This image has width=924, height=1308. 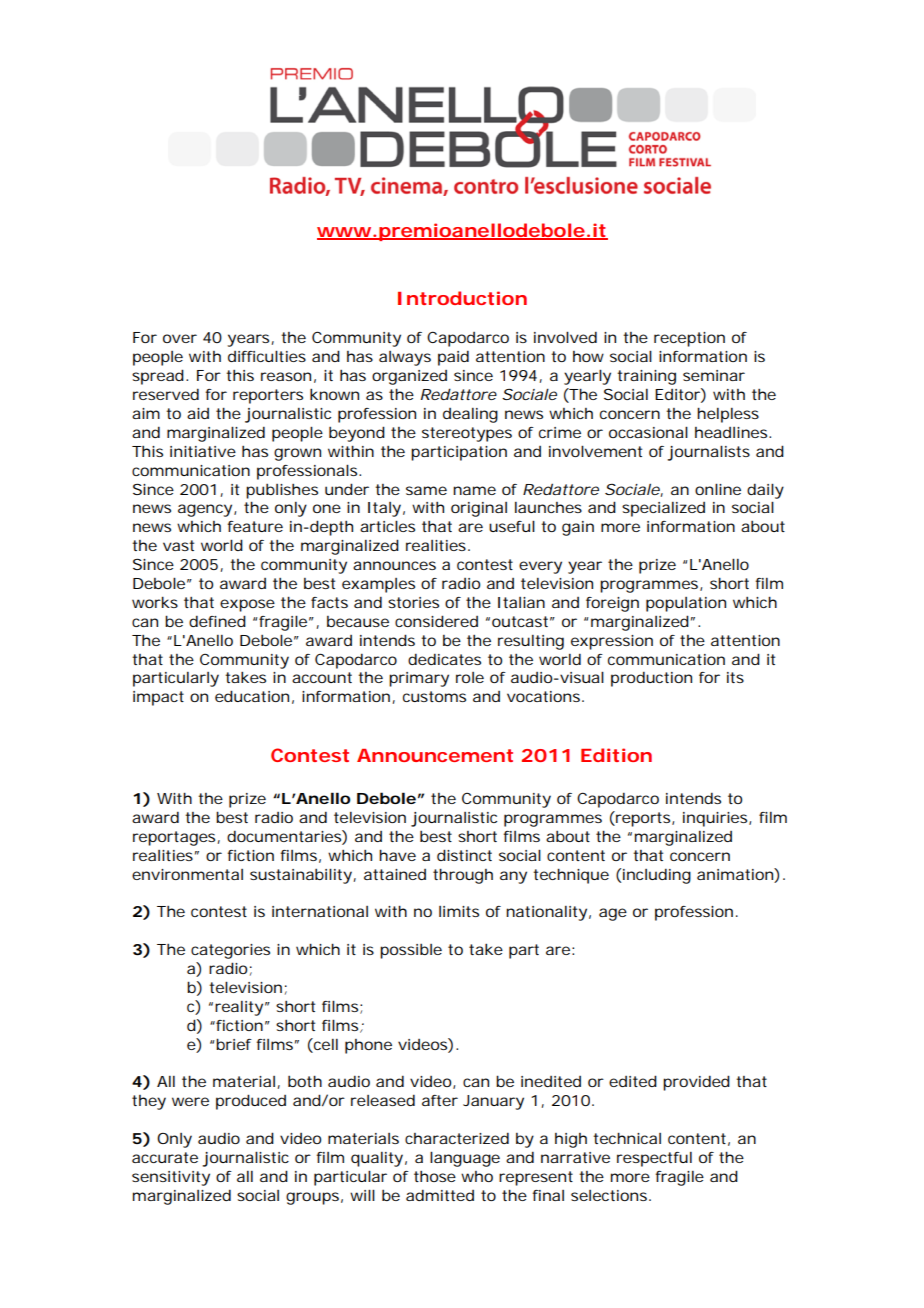 I want to click on Announcement, so click(x=435, y=755).
